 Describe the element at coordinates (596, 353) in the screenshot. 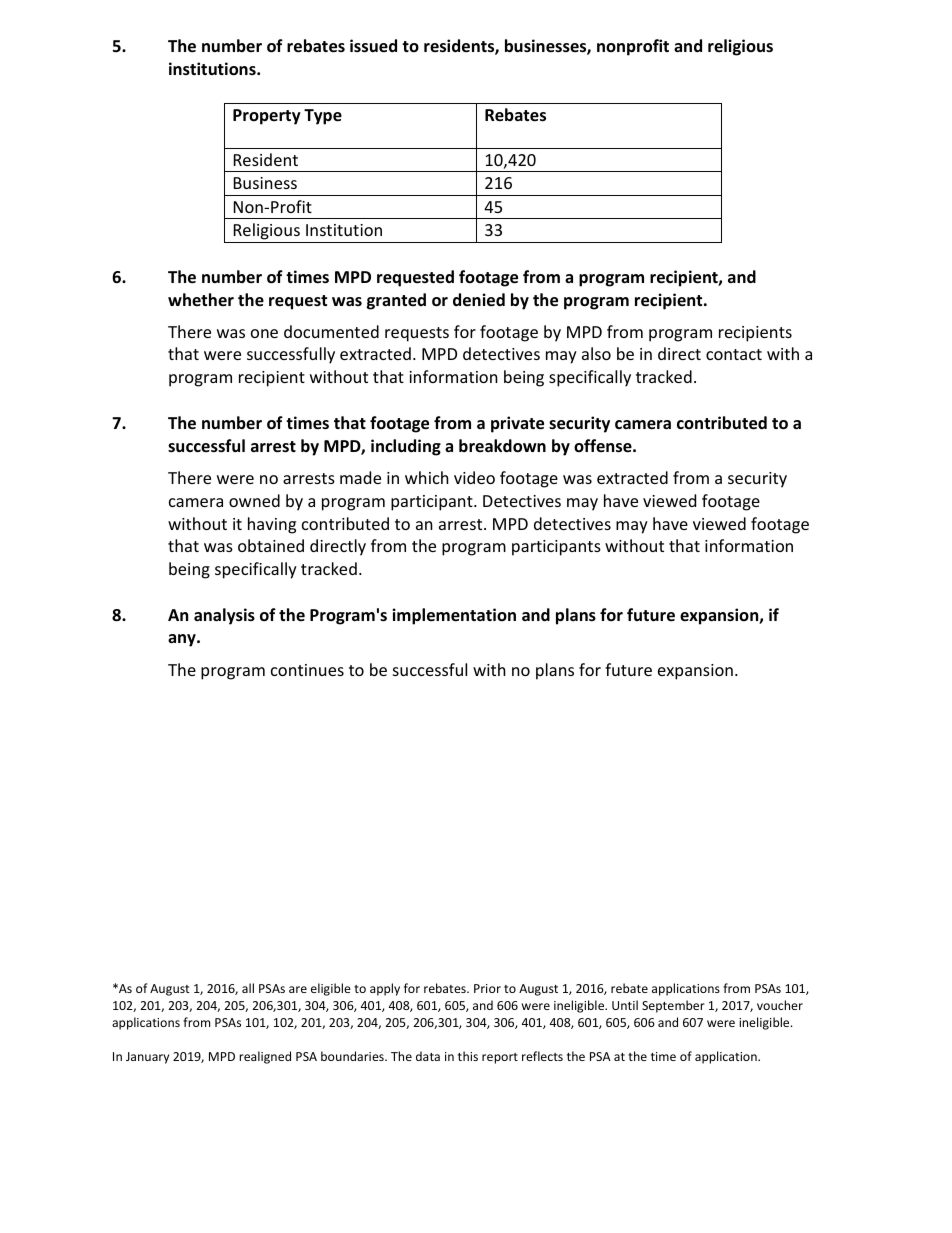

I see `also` at that location.
